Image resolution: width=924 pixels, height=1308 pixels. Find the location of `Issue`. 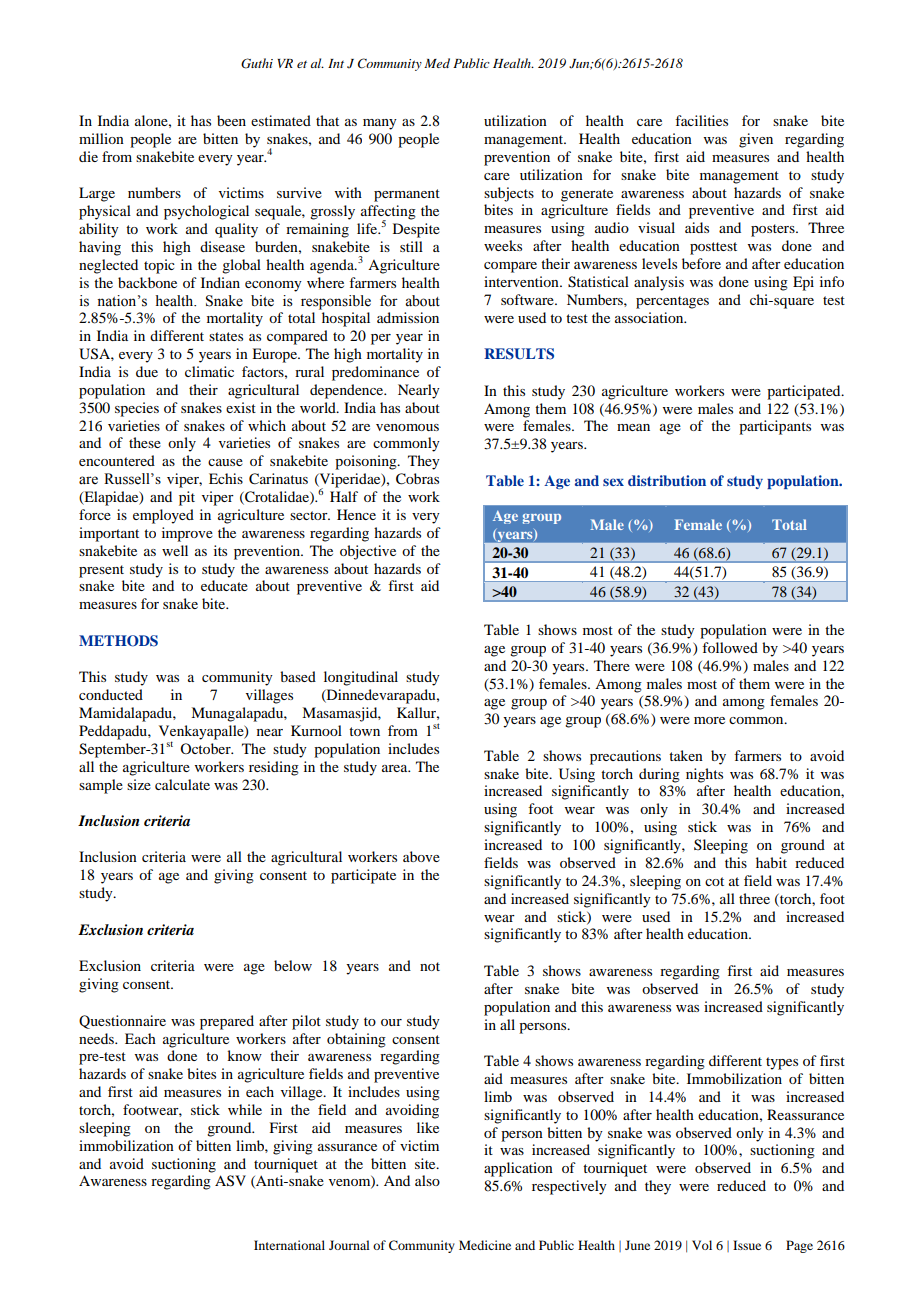

Issue is located at coordinates (747, 1245).
